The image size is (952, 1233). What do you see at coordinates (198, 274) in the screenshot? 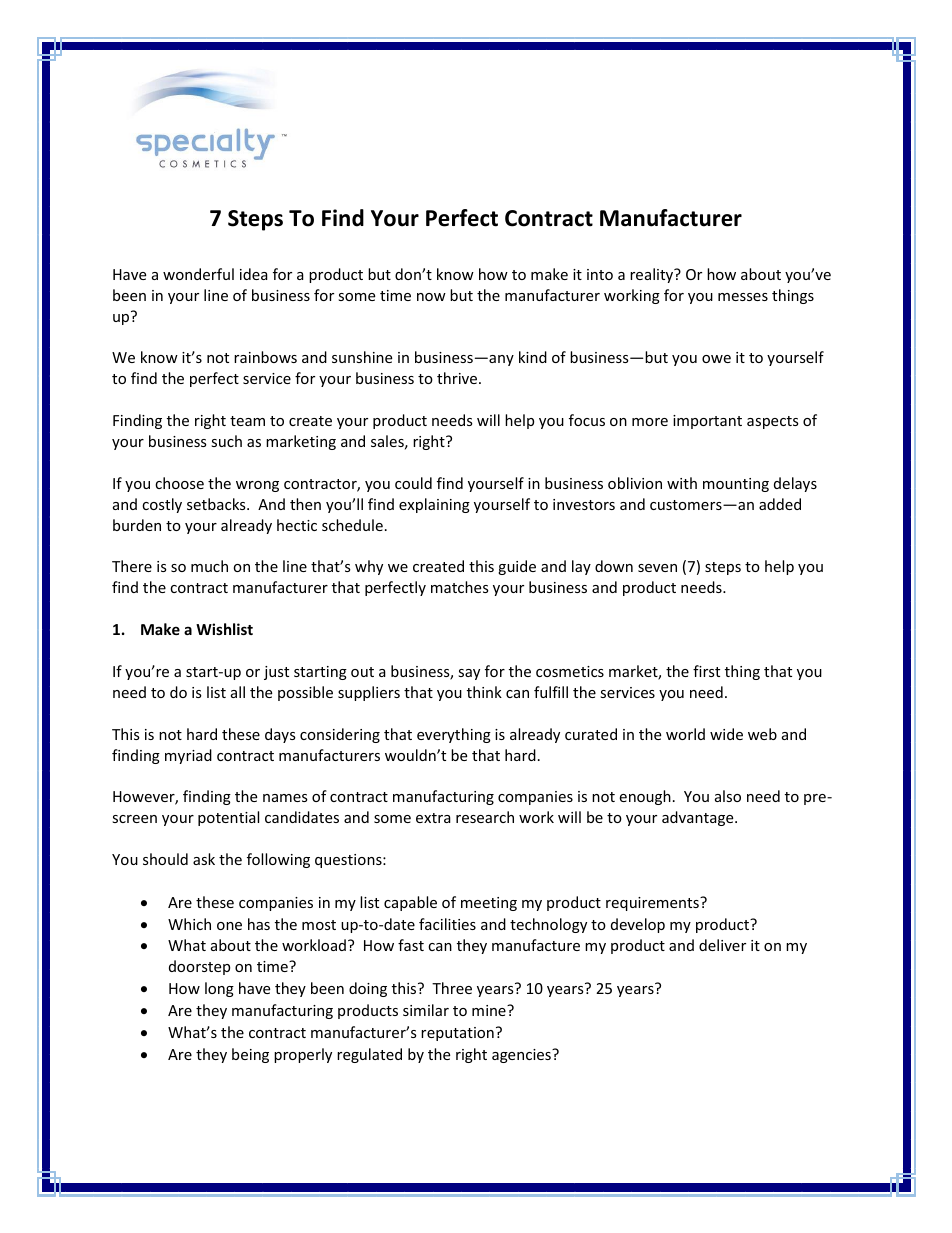
I see `wonderful` at bounding box center [198, 274].
